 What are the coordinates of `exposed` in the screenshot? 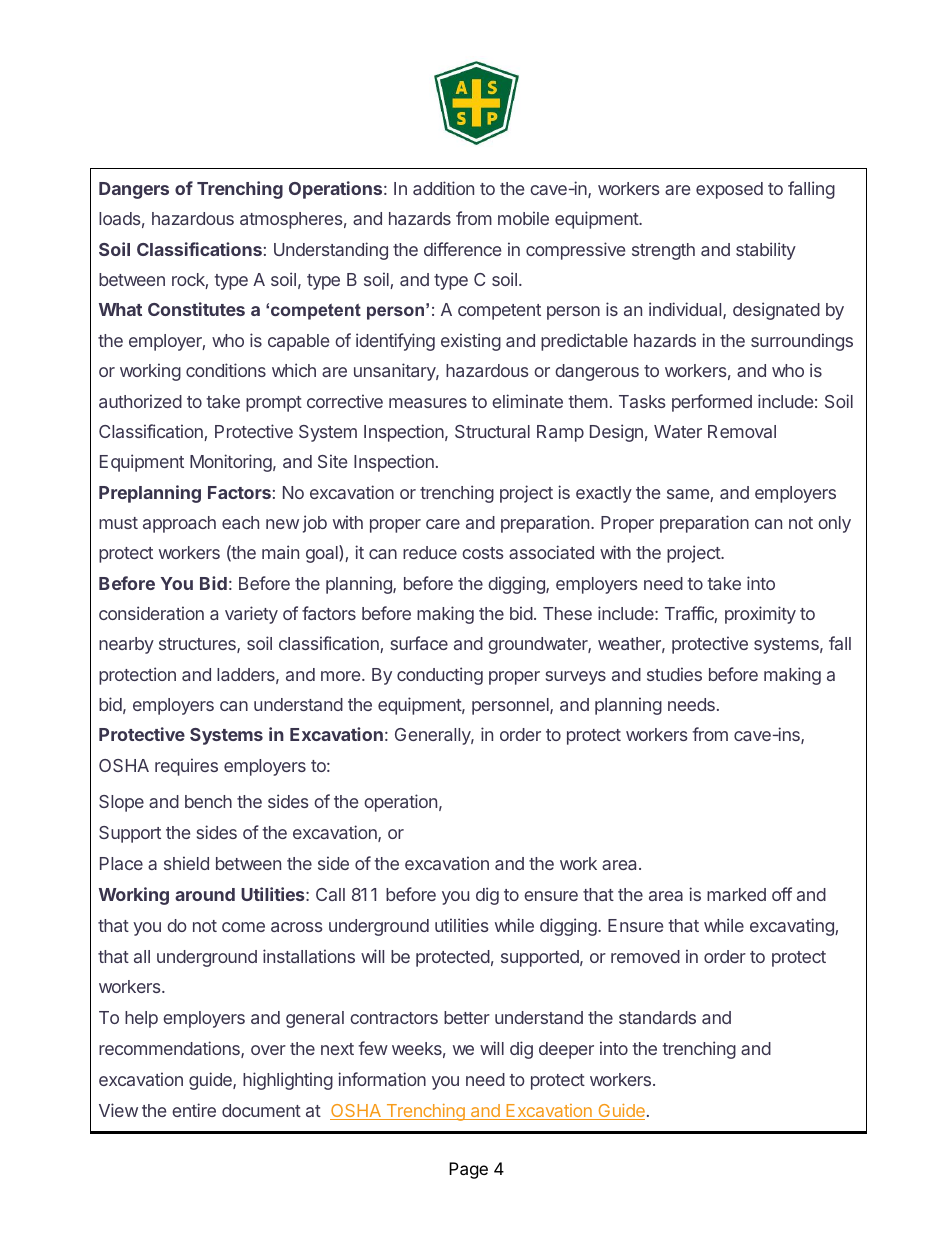 It's located at (729, 190).
